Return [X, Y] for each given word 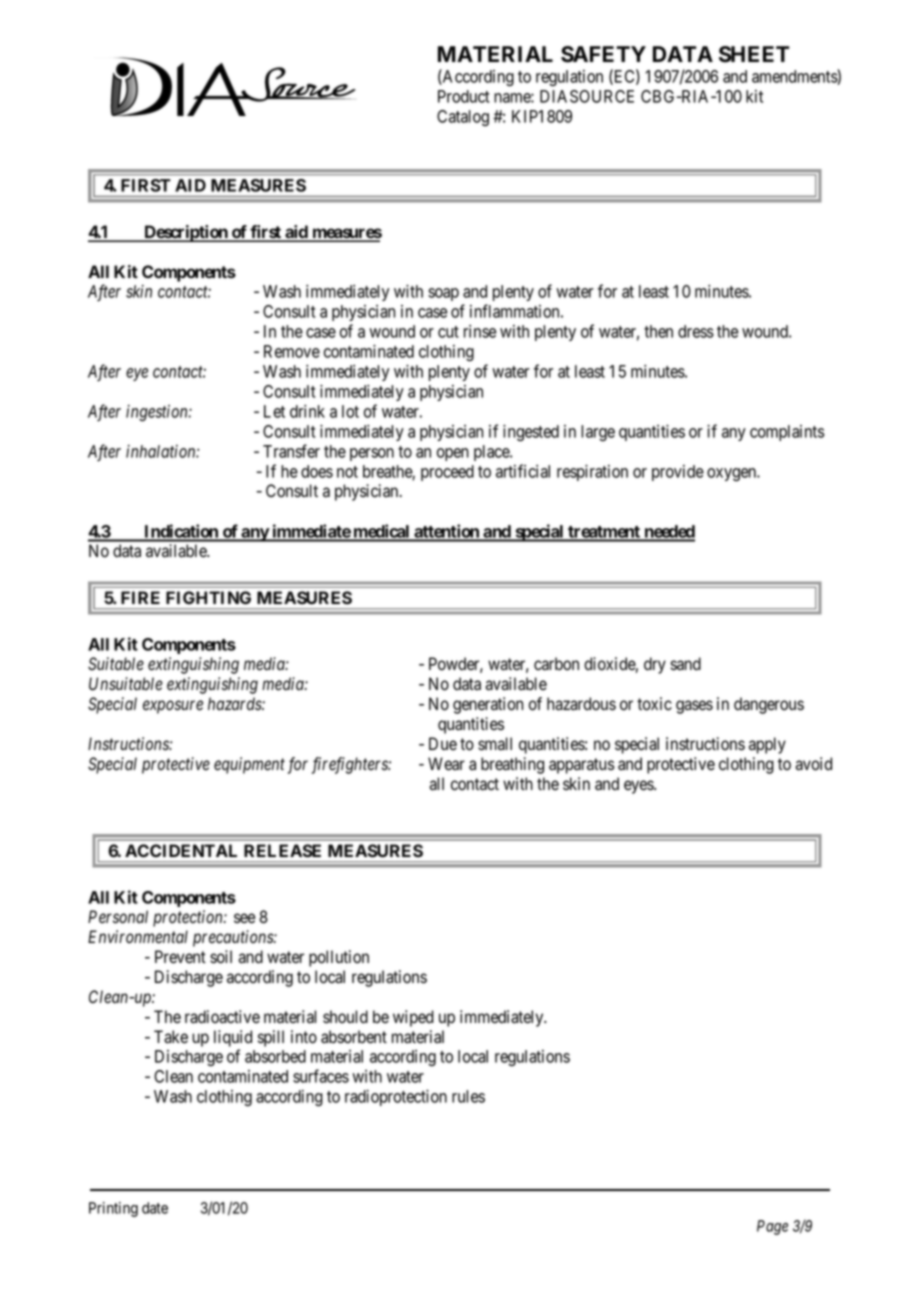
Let [274, 411]
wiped [413, 1018]
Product [464, 96]
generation [488, 705]
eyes [639, 787]
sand [685, 664]
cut [448, 332]
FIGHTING [208, 597]
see [244, 918]
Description [186, 233]
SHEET [754, 54]
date [155, 1208]
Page [772, 1227]
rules [468, 1096]
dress [696, 331]
